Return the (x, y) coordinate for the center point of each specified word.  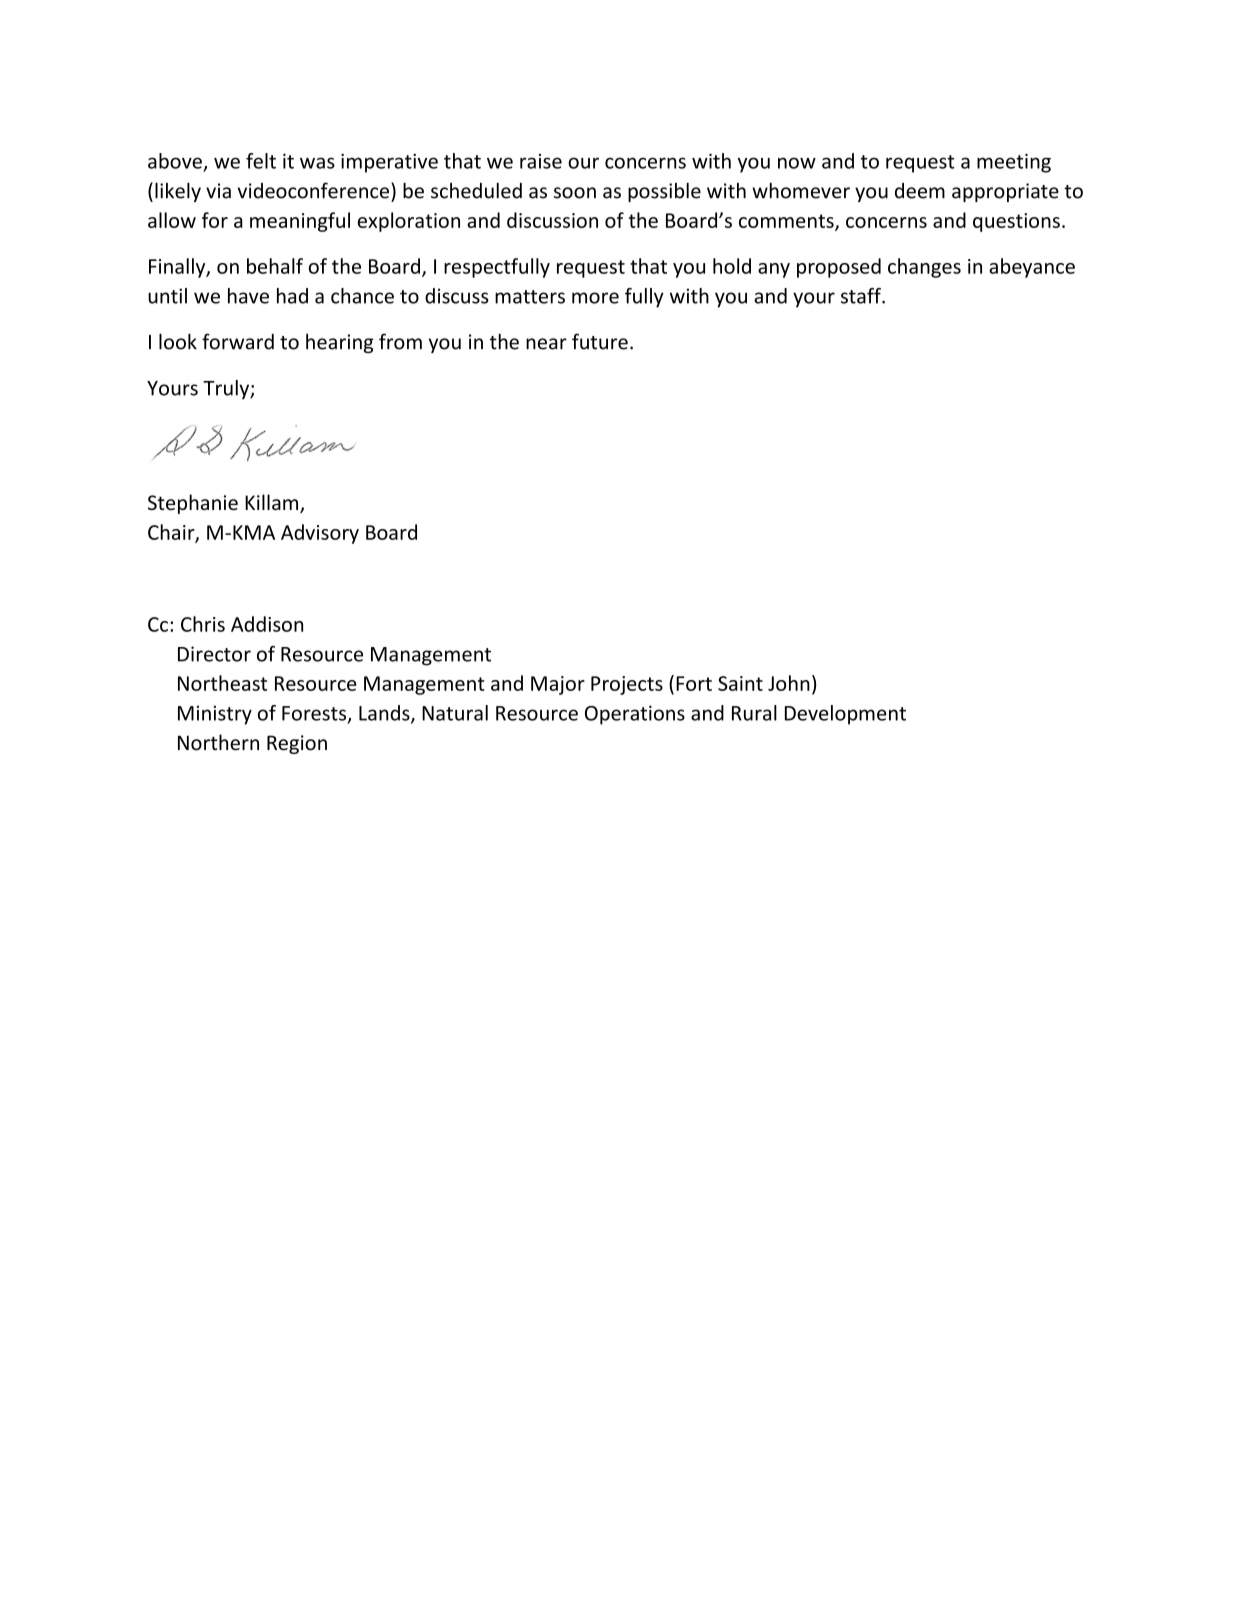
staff (862, 296)
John (789, 683)
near (546, 344)
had (292, 296)
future (600, 341)
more (595, 298)
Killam (273, 503)
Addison (267, 624)
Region (297, 744)
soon (575, 193)
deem (920, 191)
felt (261, 161)
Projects (627, 685)
